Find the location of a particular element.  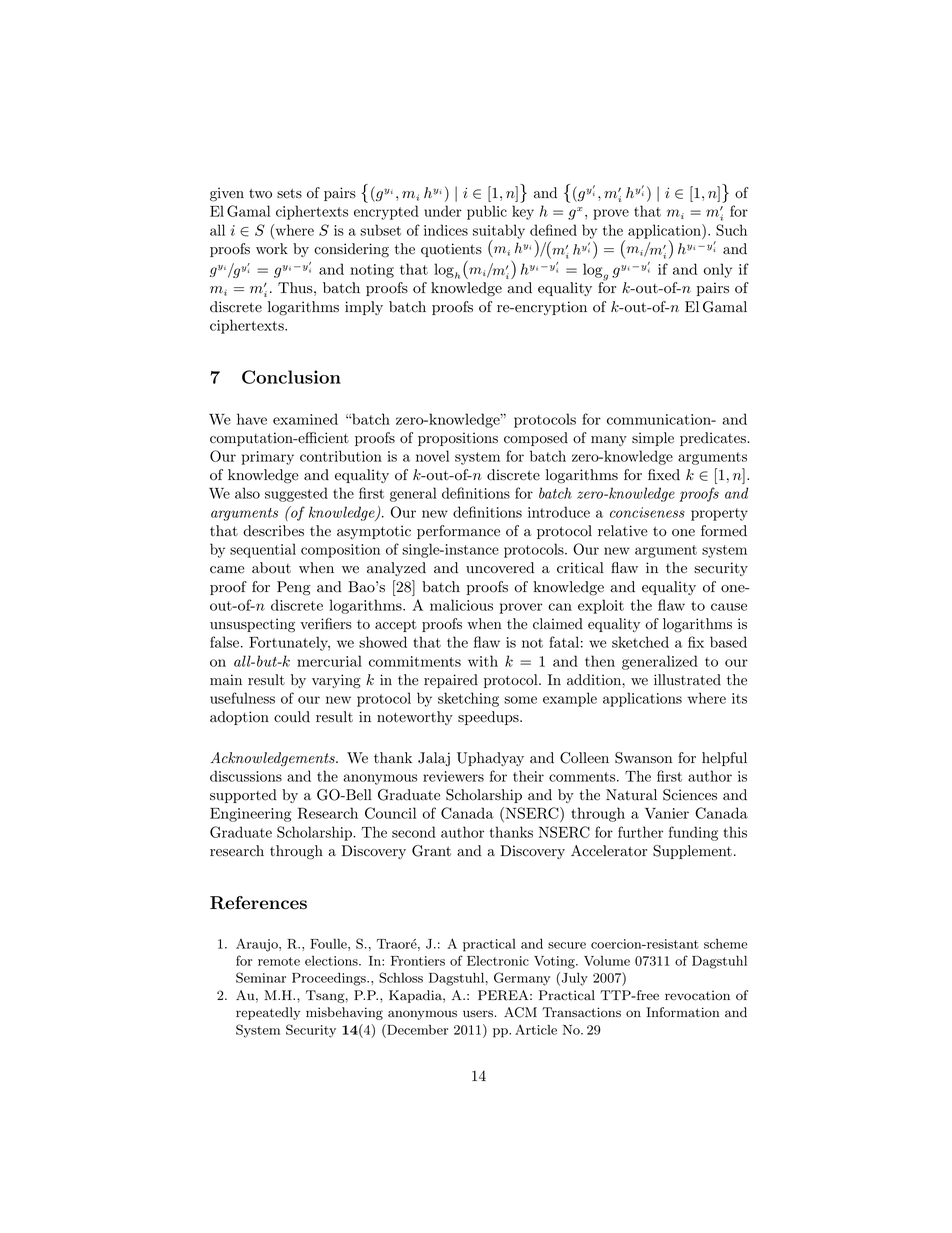

Peng is located at coordinates (294, 588).
